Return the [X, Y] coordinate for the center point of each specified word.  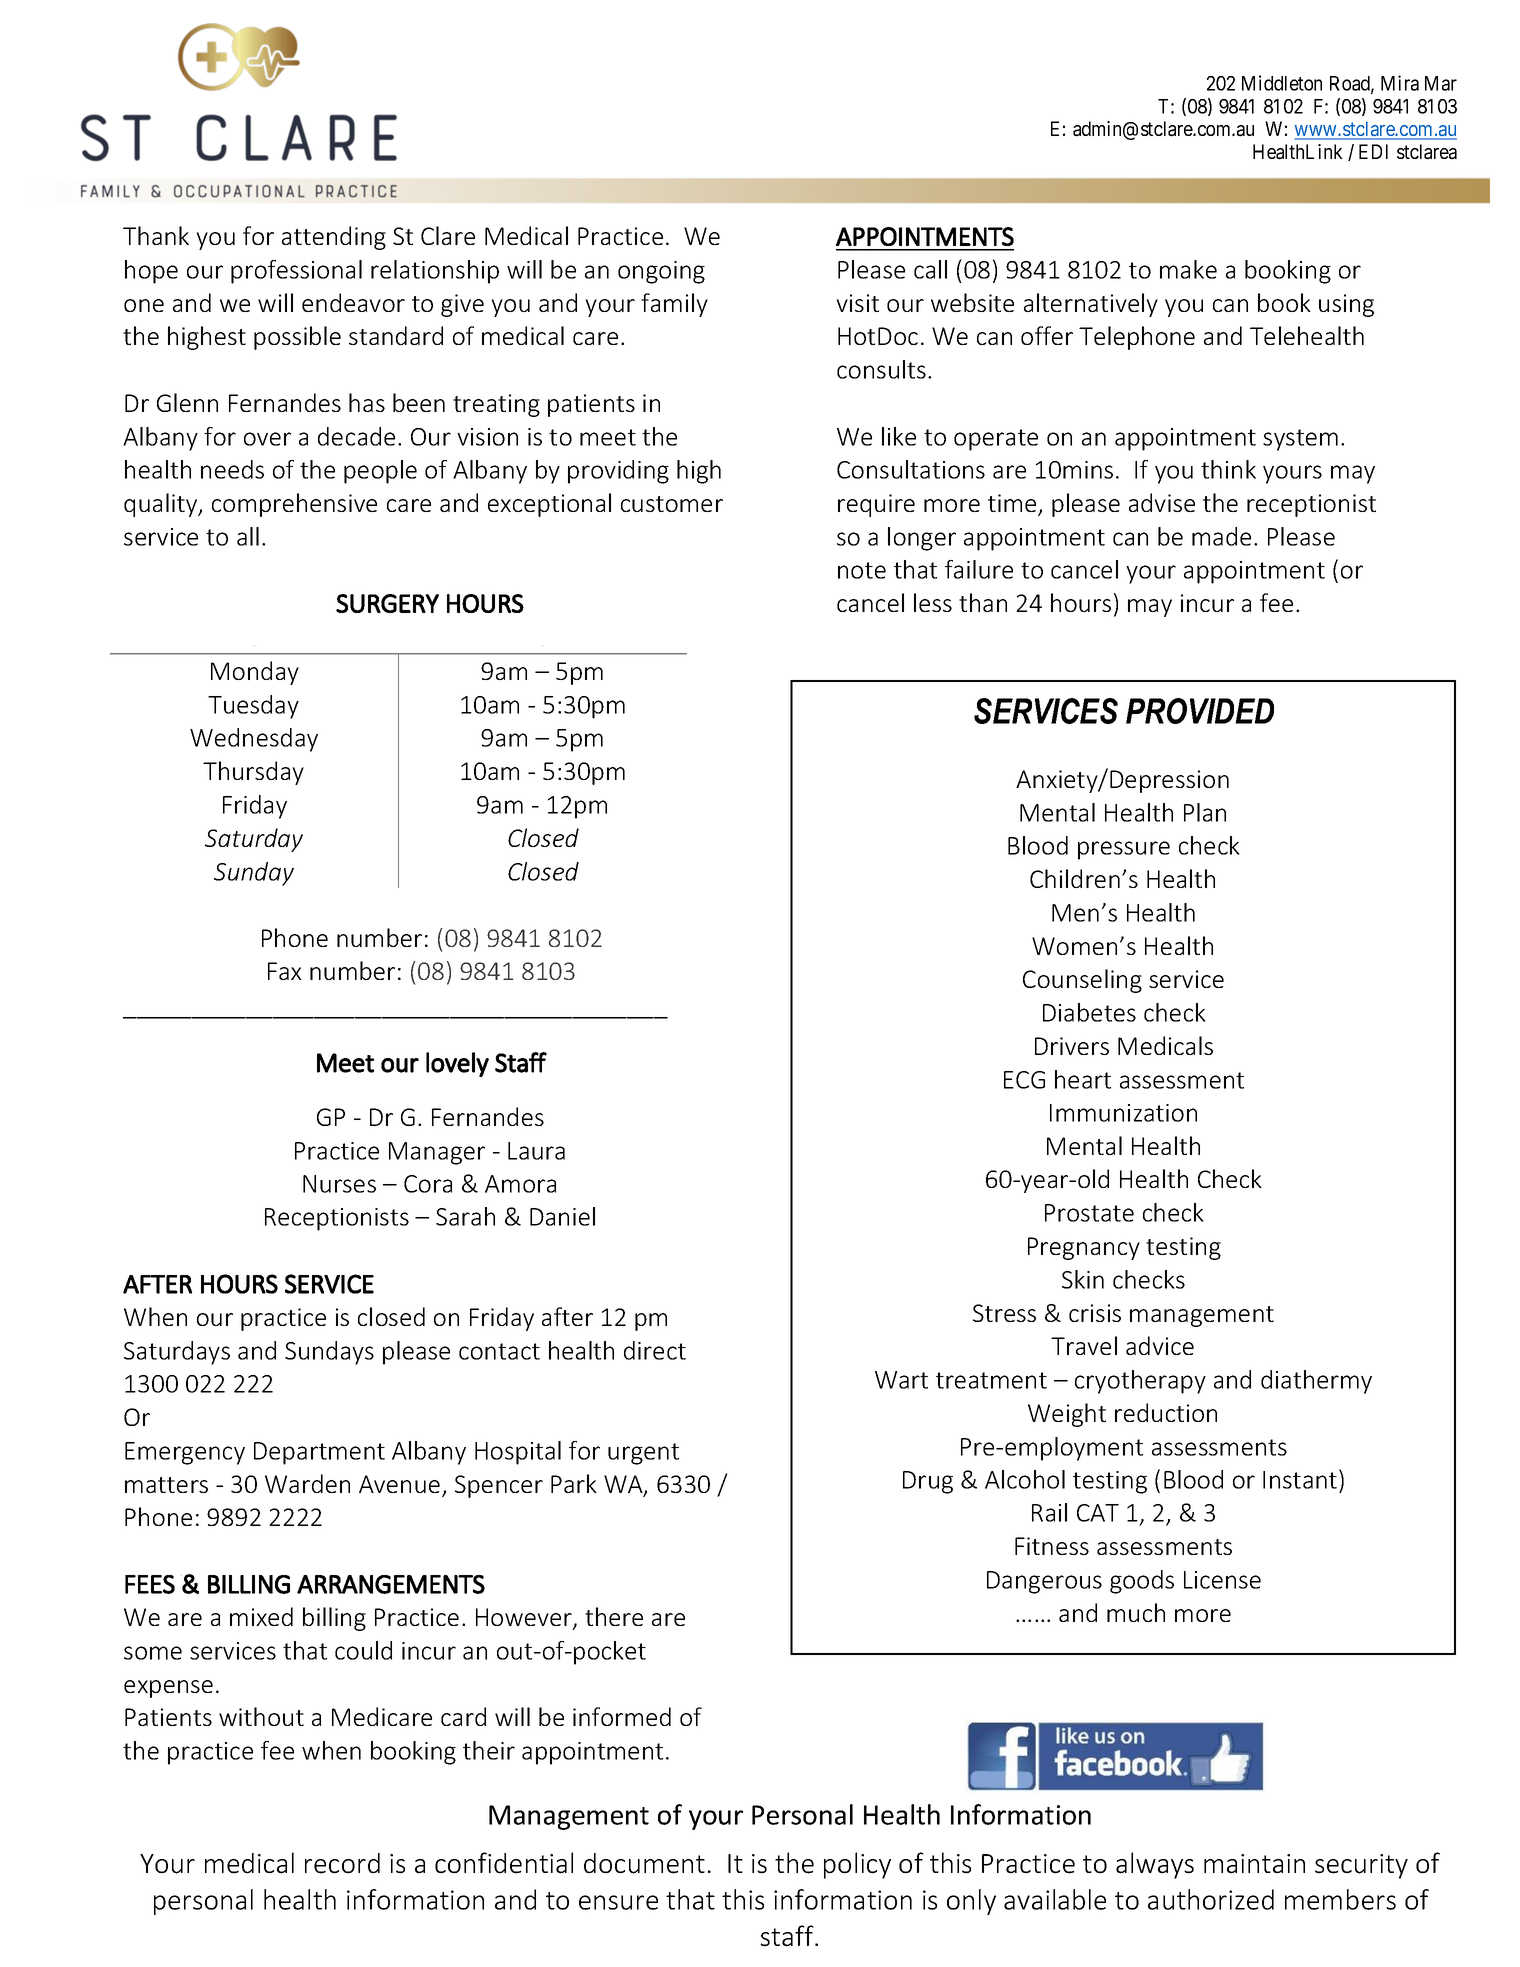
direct [655, 1350]
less [933, 602]
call [930, 269]
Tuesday [253, 707]
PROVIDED [1200, 711]
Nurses [339, 1184]
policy [857, 1865]
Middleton [1282, 83]
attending [334, 238]
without [261, 1716]
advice [1160, 1345]
